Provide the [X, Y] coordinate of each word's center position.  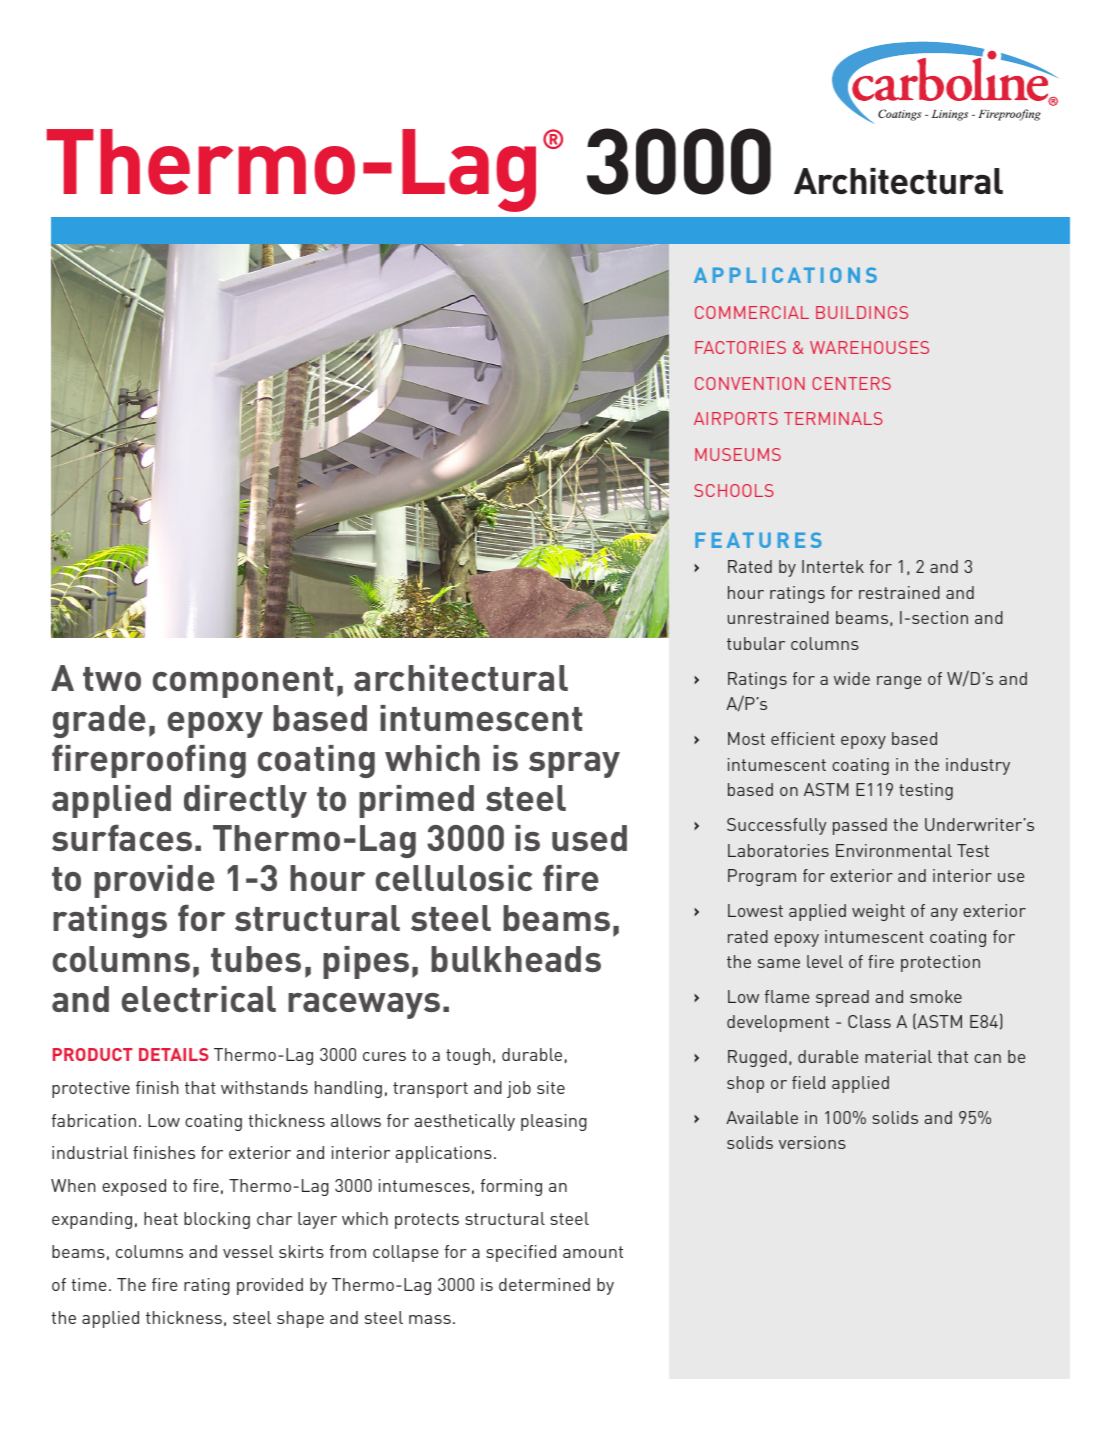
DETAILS [174, 1054]
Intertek [833, 566]
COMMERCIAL [752, 312]
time [89, 1284]
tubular [756, 643]
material [898, 1056]
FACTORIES [740, 347]
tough [468, 1056]
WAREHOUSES [869, 347]
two [112, 679]
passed [860, 826]
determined [544, 1284]
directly [245, 801]
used [589, 838]
